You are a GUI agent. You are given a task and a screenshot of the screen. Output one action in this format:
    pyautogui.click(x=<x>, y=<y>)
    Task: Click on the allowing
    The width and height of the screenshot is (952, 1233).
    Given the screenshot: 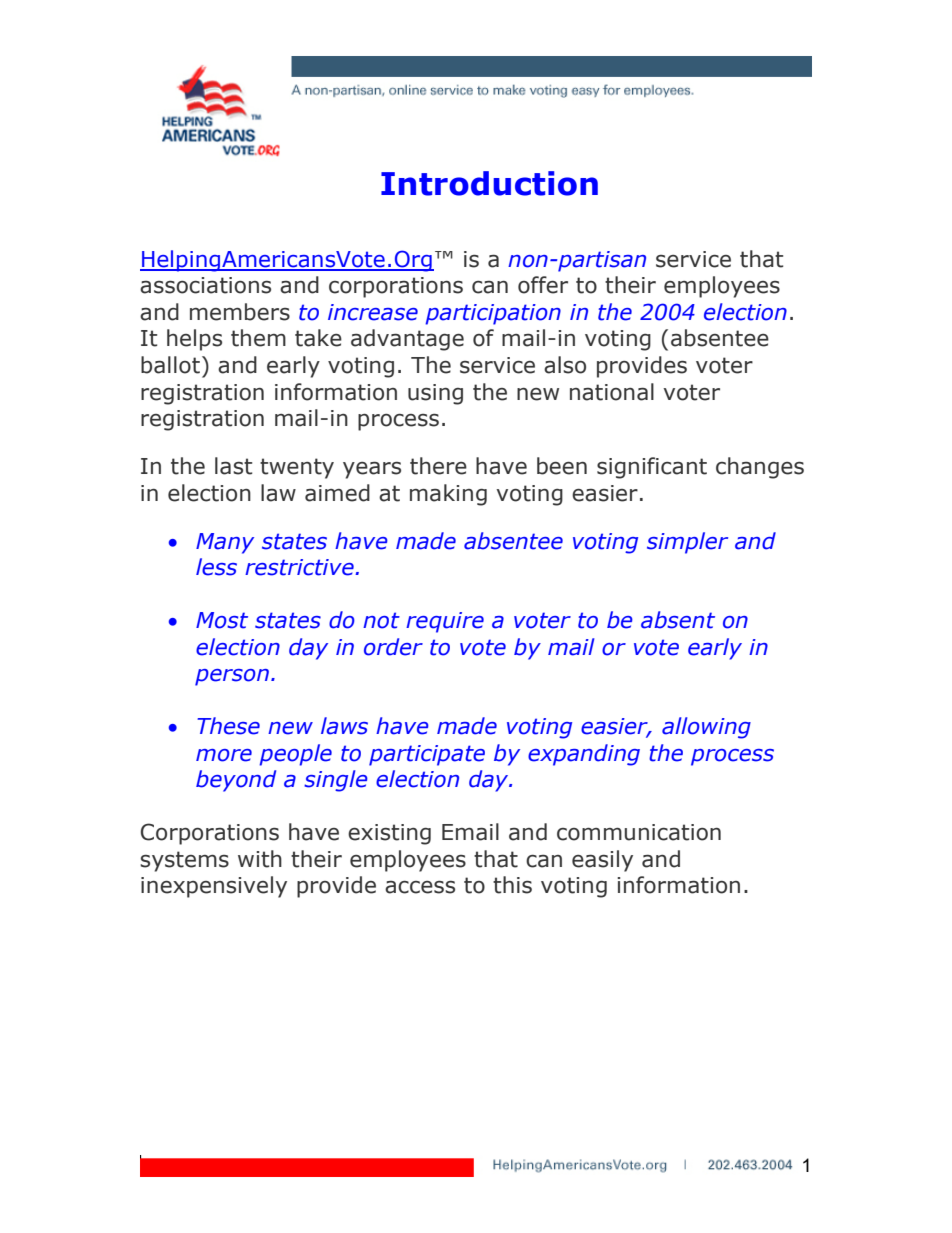 What is the action you would take?
    pyautogui.click(x=706, y=728)
